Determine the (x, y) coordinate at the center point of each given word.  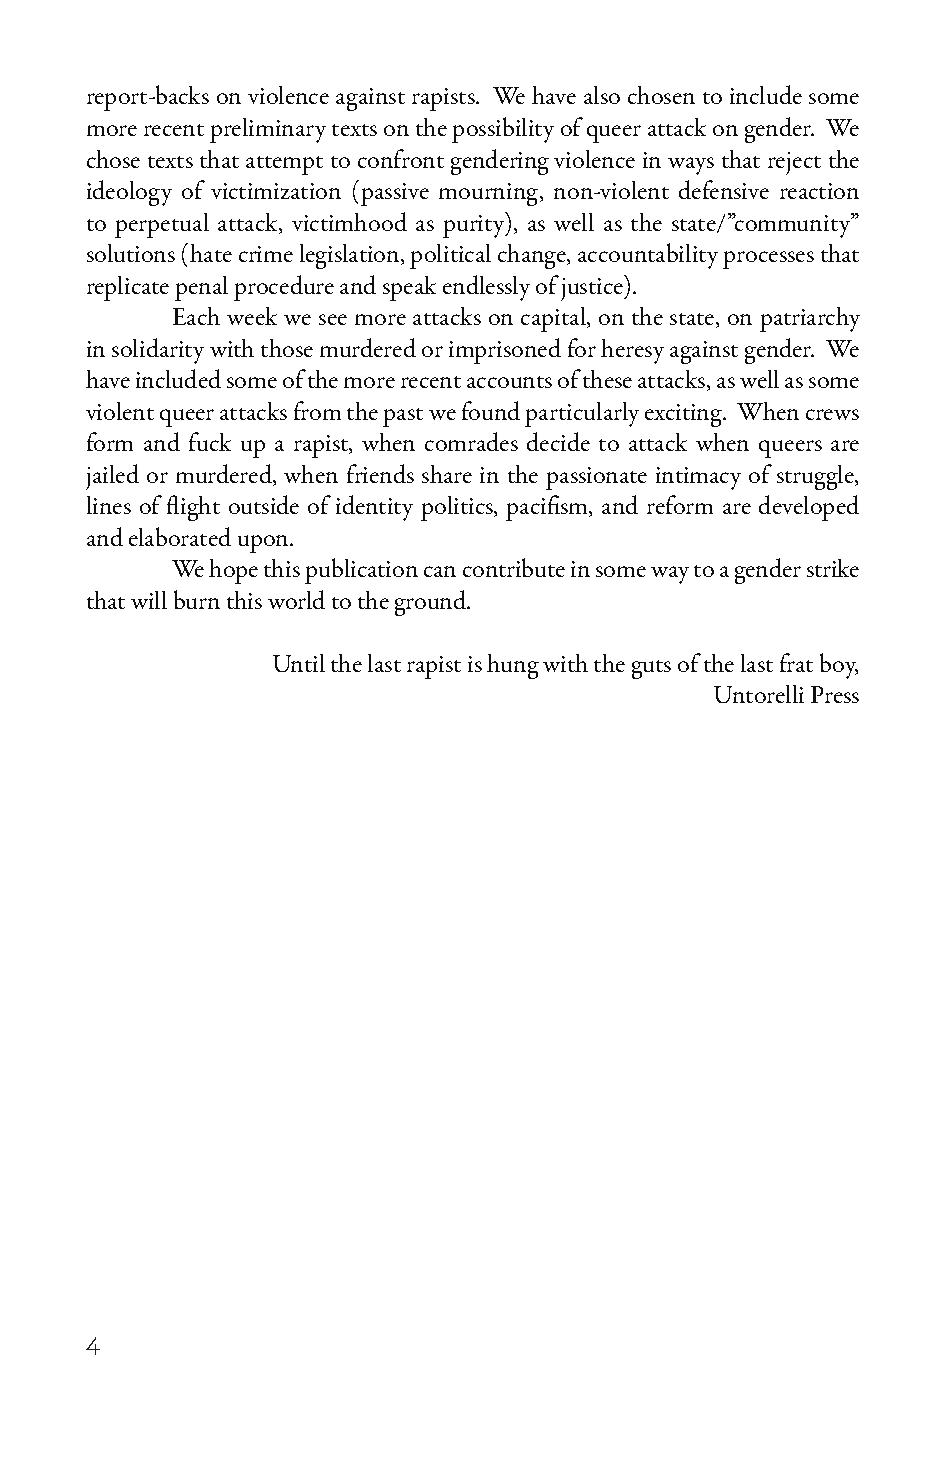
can (440, 571)
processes (768, 260)
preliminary (268, 130)
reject (794, 163)
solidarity (158, 351)
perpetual (162, 225)
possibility (503, 130)
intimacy (698, 478)
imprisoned (505, 351)
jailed (112, 477)
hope (233, 571)
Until (299, 663)
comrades (471, 441)
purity (475, 225)
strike (833, 568)
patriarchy (810, 319)
